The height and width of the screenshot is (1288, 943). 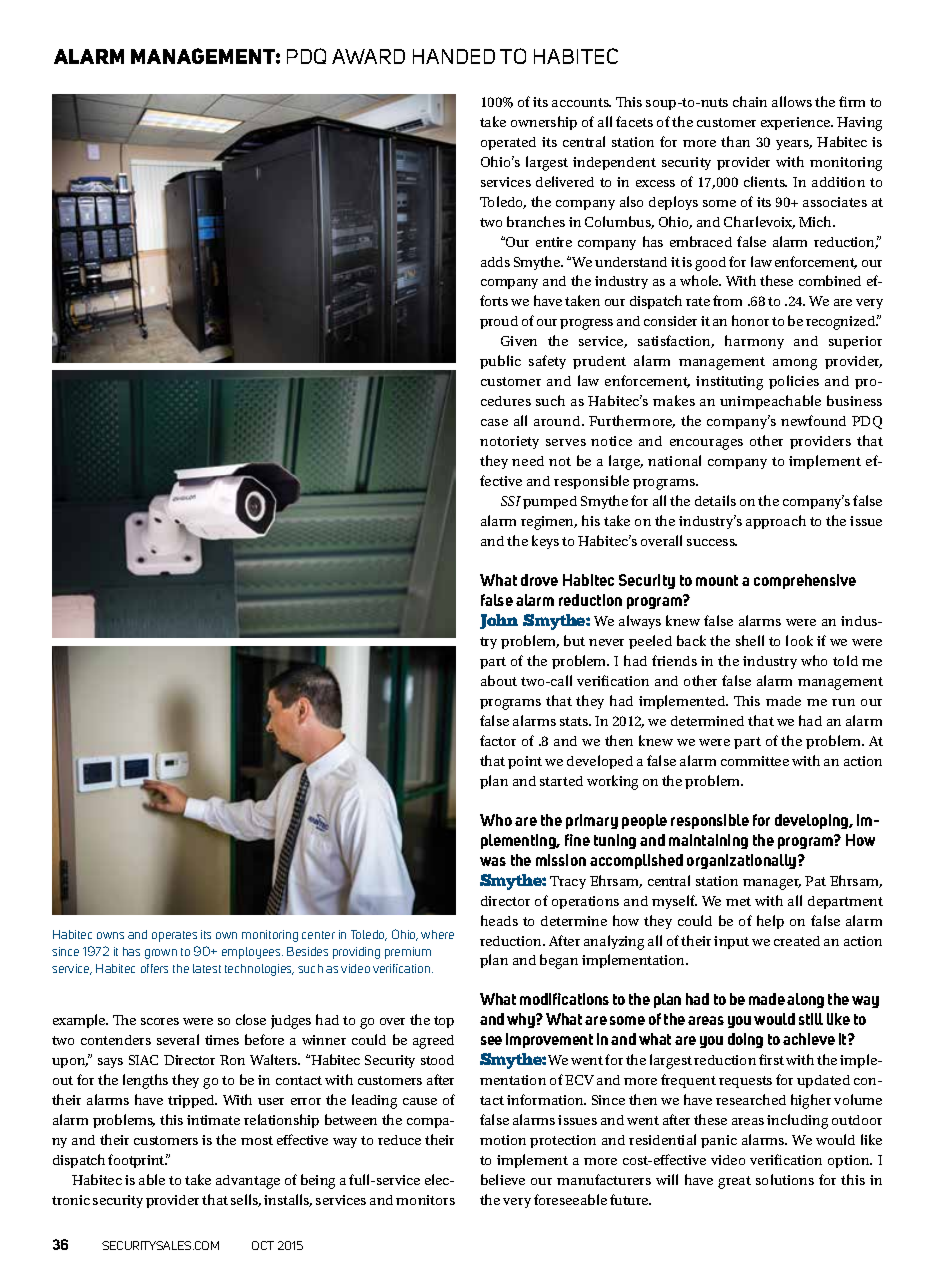 I want to click on help, so click(x=770, y=922).
